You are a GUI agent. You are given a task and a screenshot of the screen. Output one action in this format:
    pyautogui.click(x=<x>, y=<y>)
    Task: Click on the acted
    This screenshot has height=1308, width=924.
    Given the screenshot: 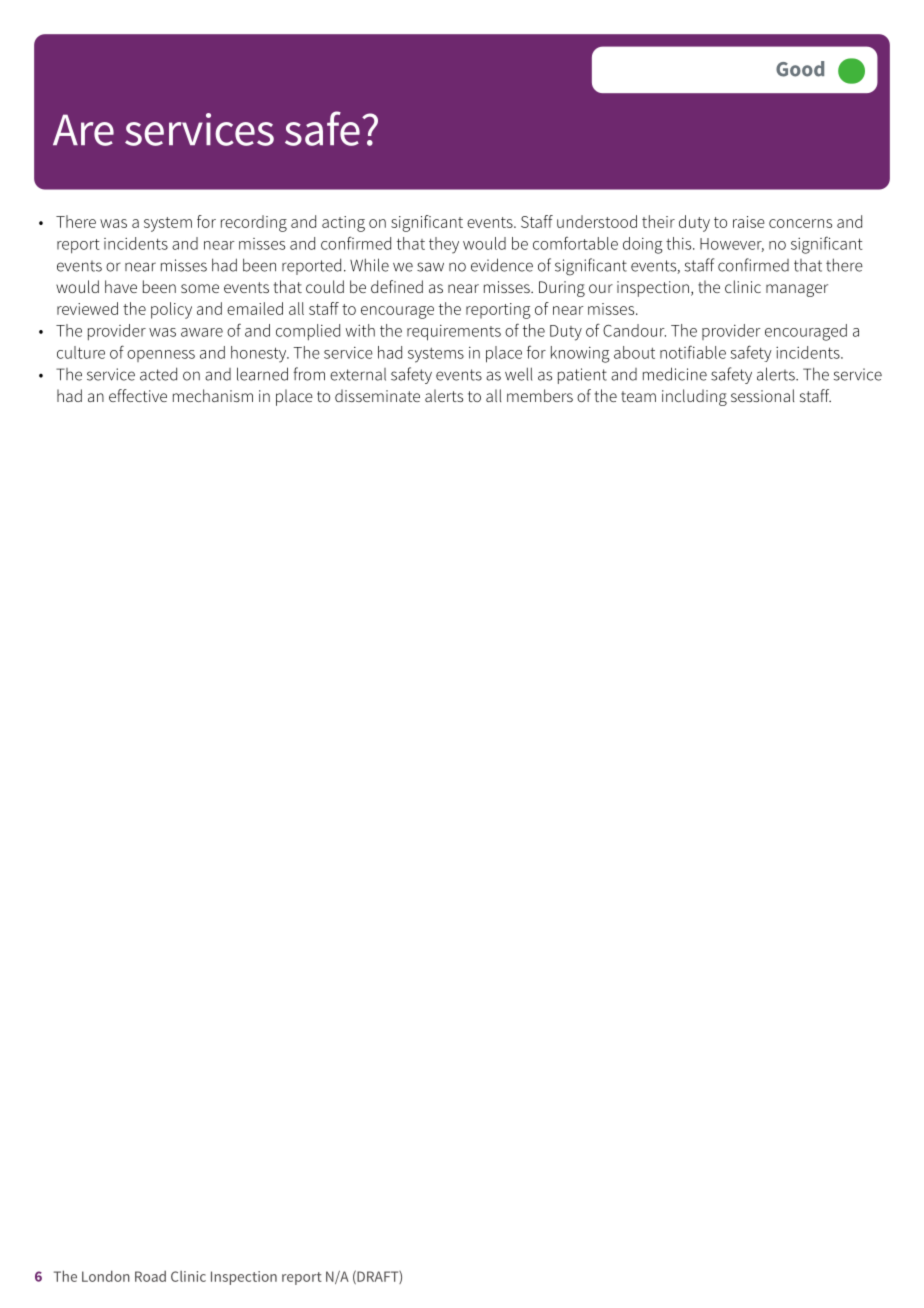 What is the action you would take?
    pyautogui.click(x=158, y=374)
